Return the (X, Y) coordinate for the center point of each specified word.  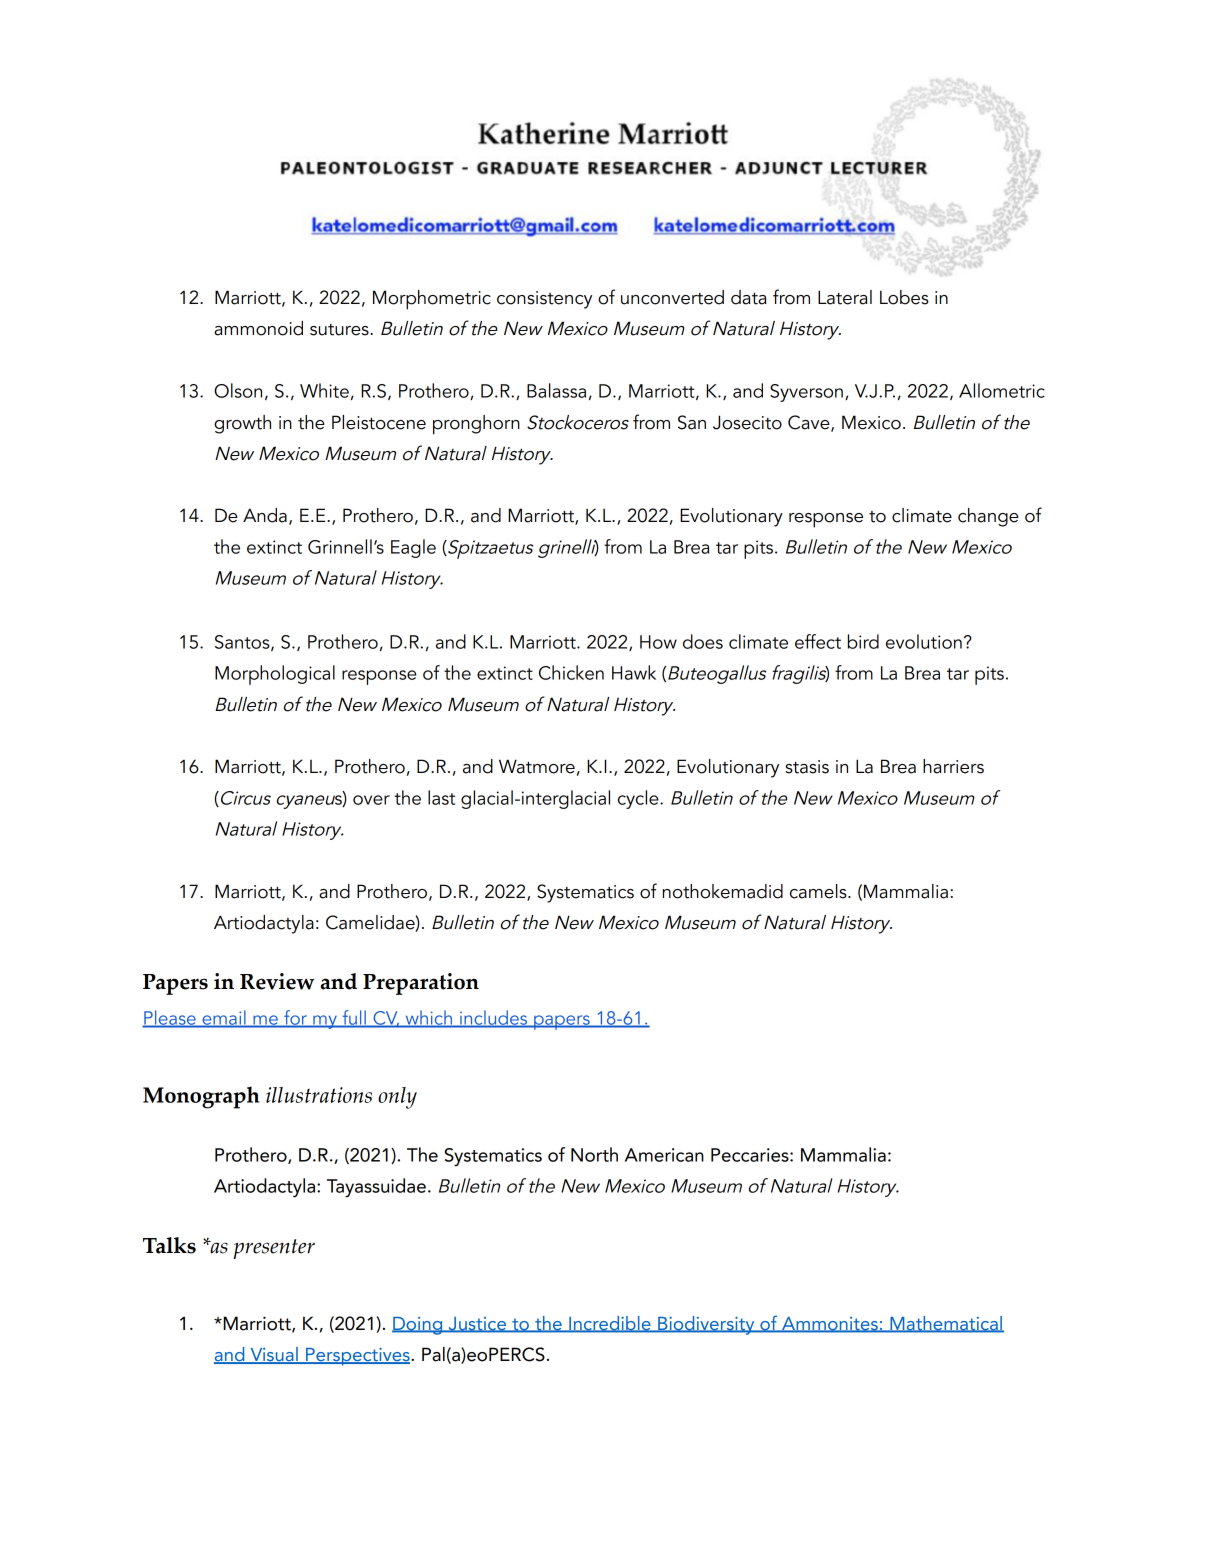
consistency (544, 300)
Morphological (275, 675)
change (988, 517)
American (664, 1155)
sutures (340, 330)
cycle (639, 799)
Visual (274, 1355)
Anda (265, 515)
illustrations (319, 1095)
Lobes (904, 297)
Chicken (571, 672)
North (594, 1154)
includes (494, 1018)
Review (277, 981)
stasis (807, 767)
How (658, 642)
